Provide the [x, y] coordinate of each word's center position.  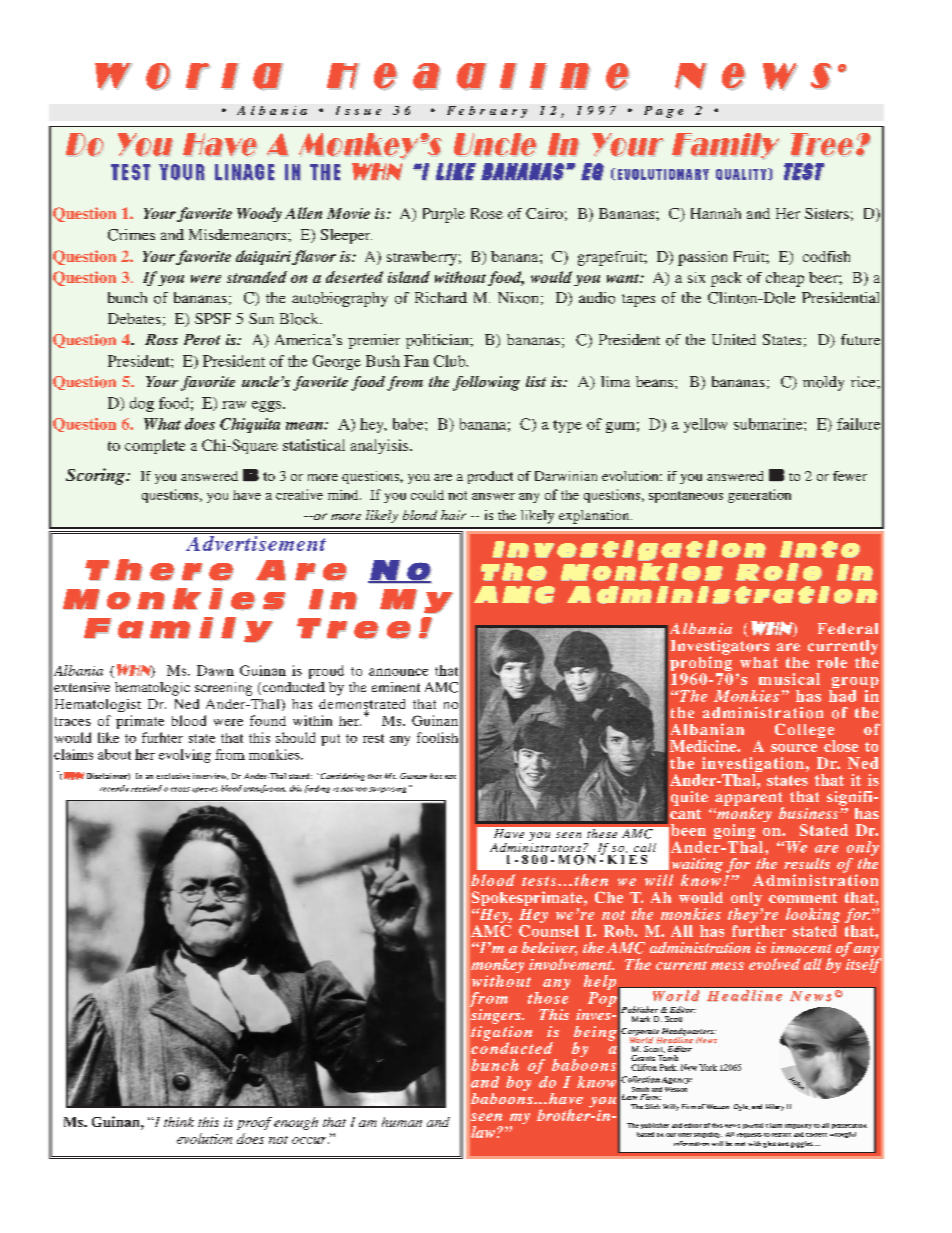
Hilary [775, 1107]
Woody [259, 214]
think [179, 1122]
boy [518, 1083]
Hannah [716, 213]
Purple [444, 215]
